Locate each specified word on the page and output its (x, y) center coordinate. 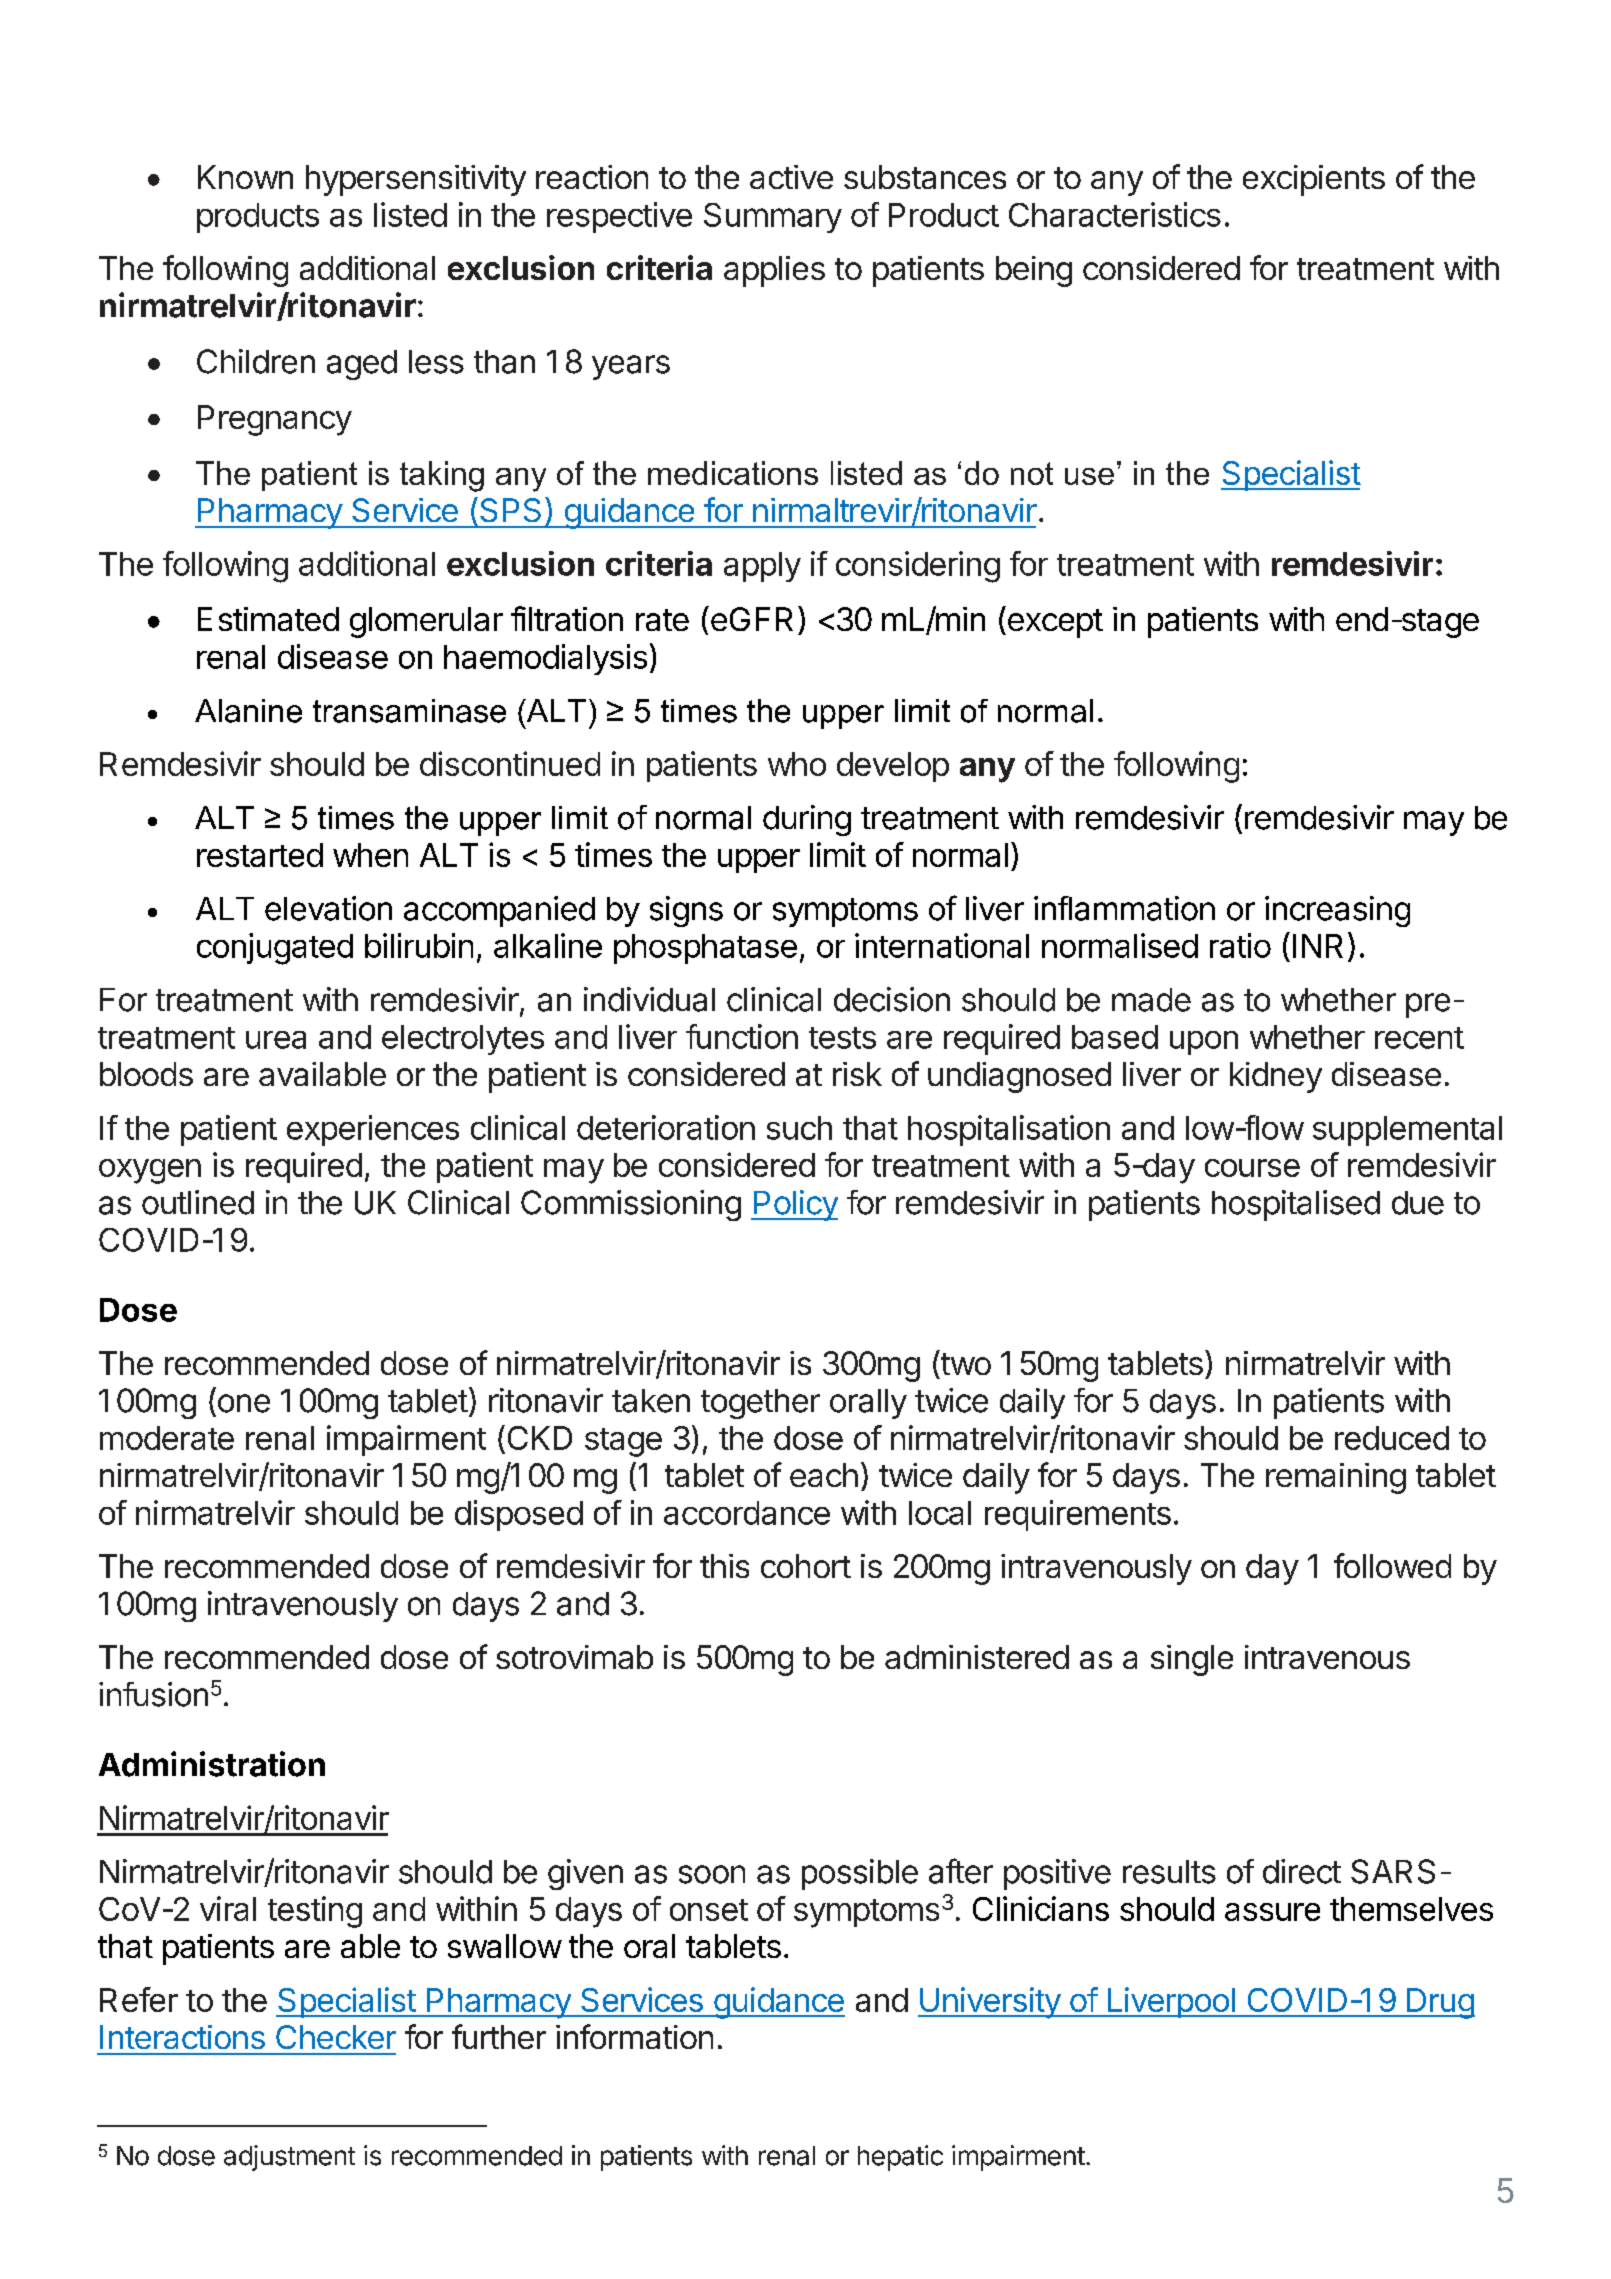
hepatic (900, 2158)
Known (245, 177)
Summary (773, 218)
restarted (260, 855)
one (244, 1403)
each (824, 1475)
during (807, 820)
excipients (1314, 180)
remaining (1336, 1478)
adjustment (289, 2158)
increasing (1337, 911)
